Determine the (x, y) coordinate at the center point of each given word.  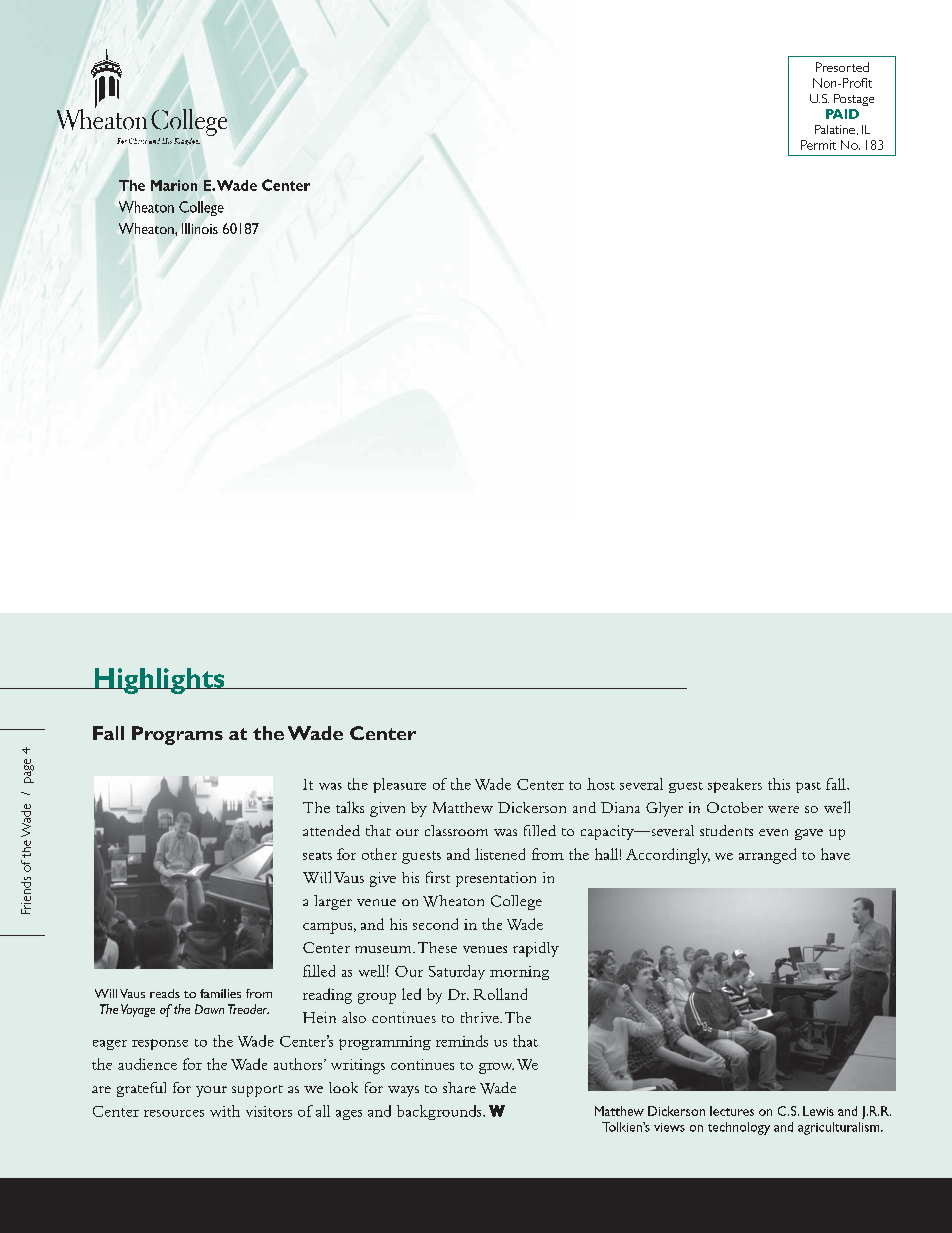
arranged (767, 856)
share (459, 1087)
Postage (854, 100)
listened (500, 854)
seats (317, 856)
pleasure (399, 785)
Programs (177, 735)
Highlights (159, 681)
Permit (818, 145)
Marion (174, 185)
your (211, 1091)
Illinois (200, 228)
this (779, 784)
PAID (842, 114)
